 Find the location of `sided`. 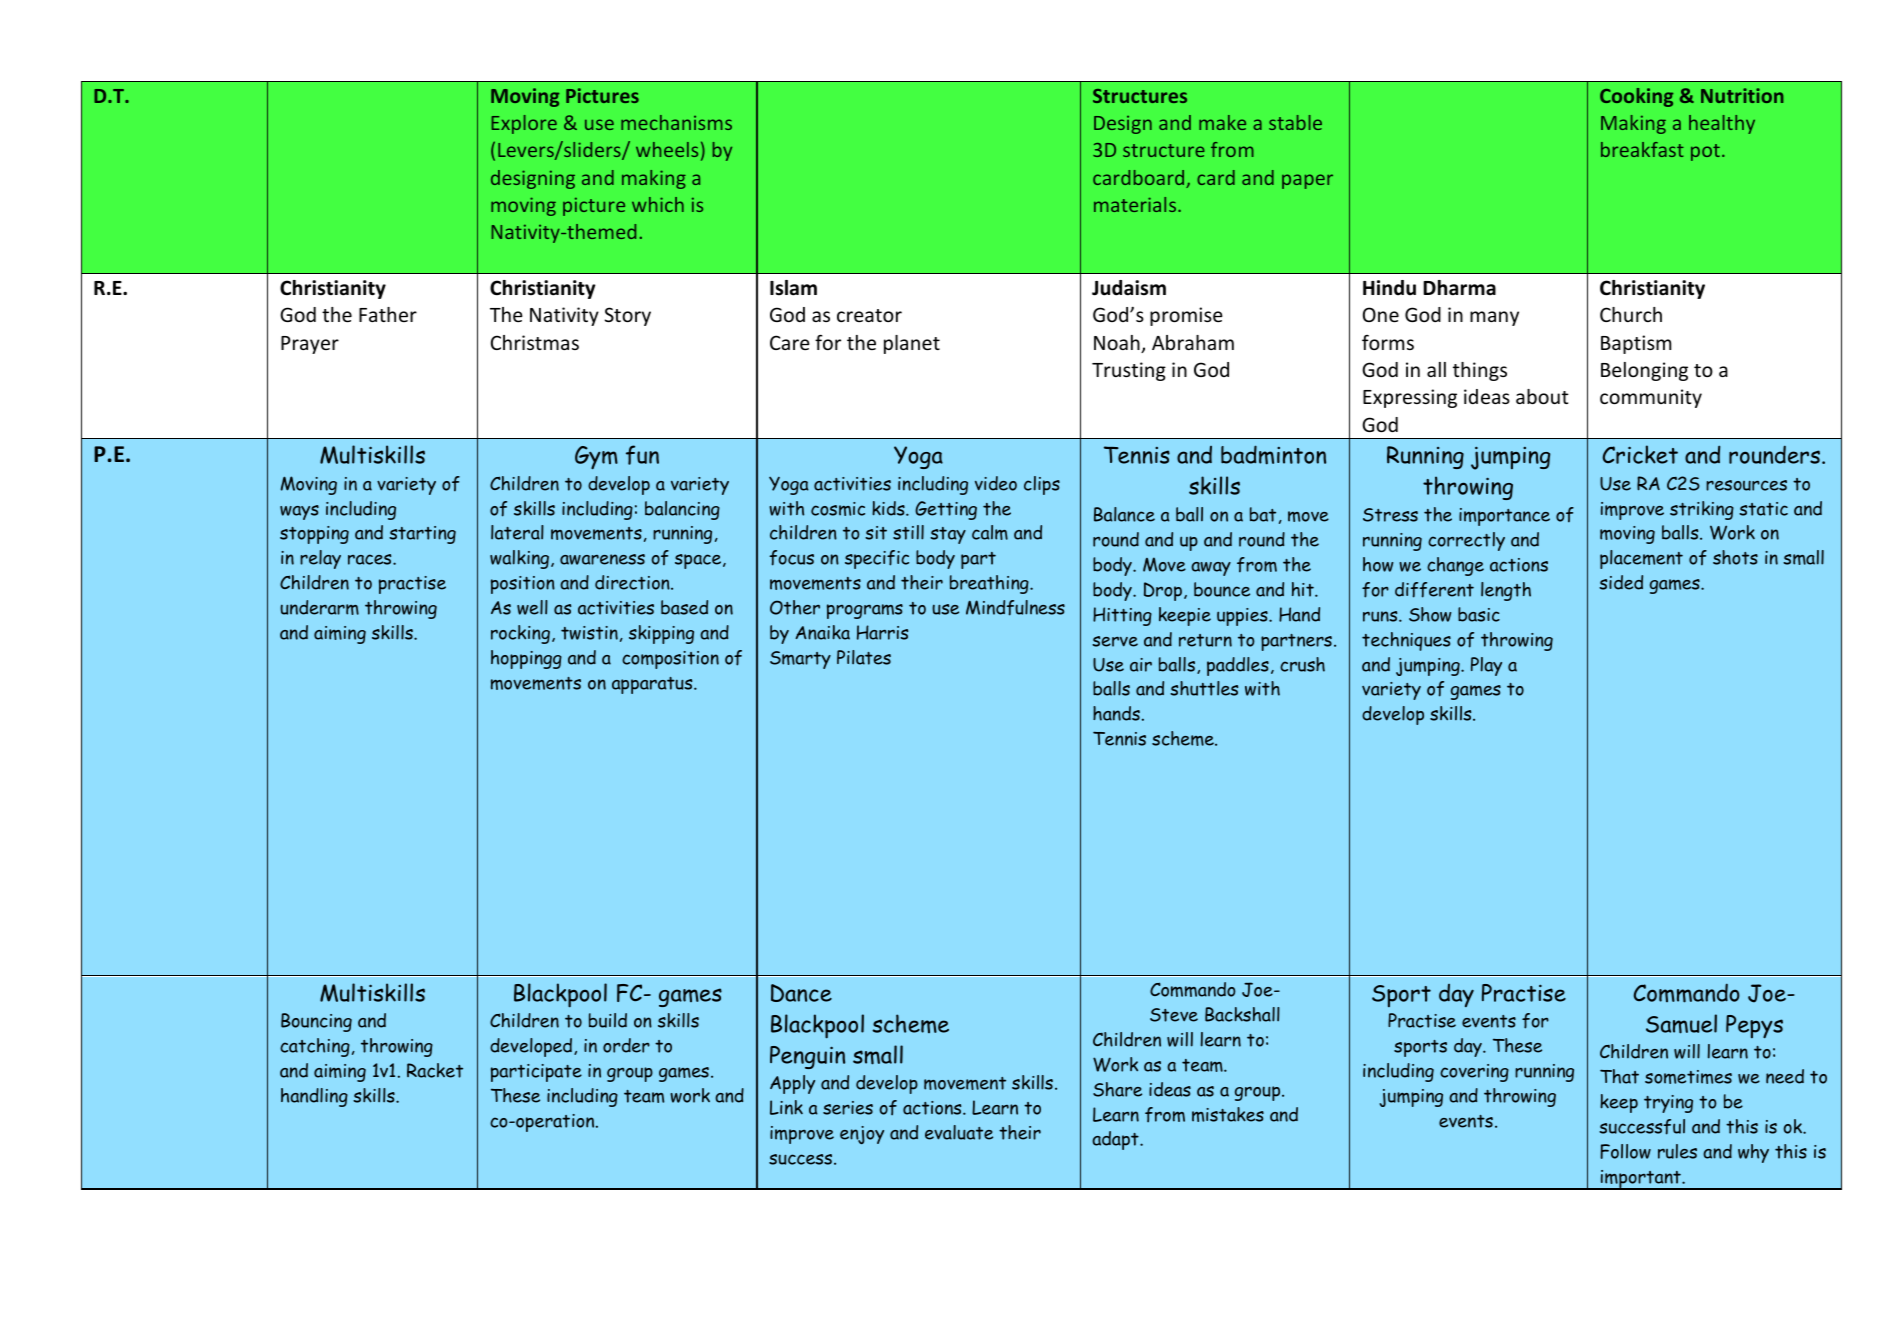

sided is located at coordinates (1621, 582).
